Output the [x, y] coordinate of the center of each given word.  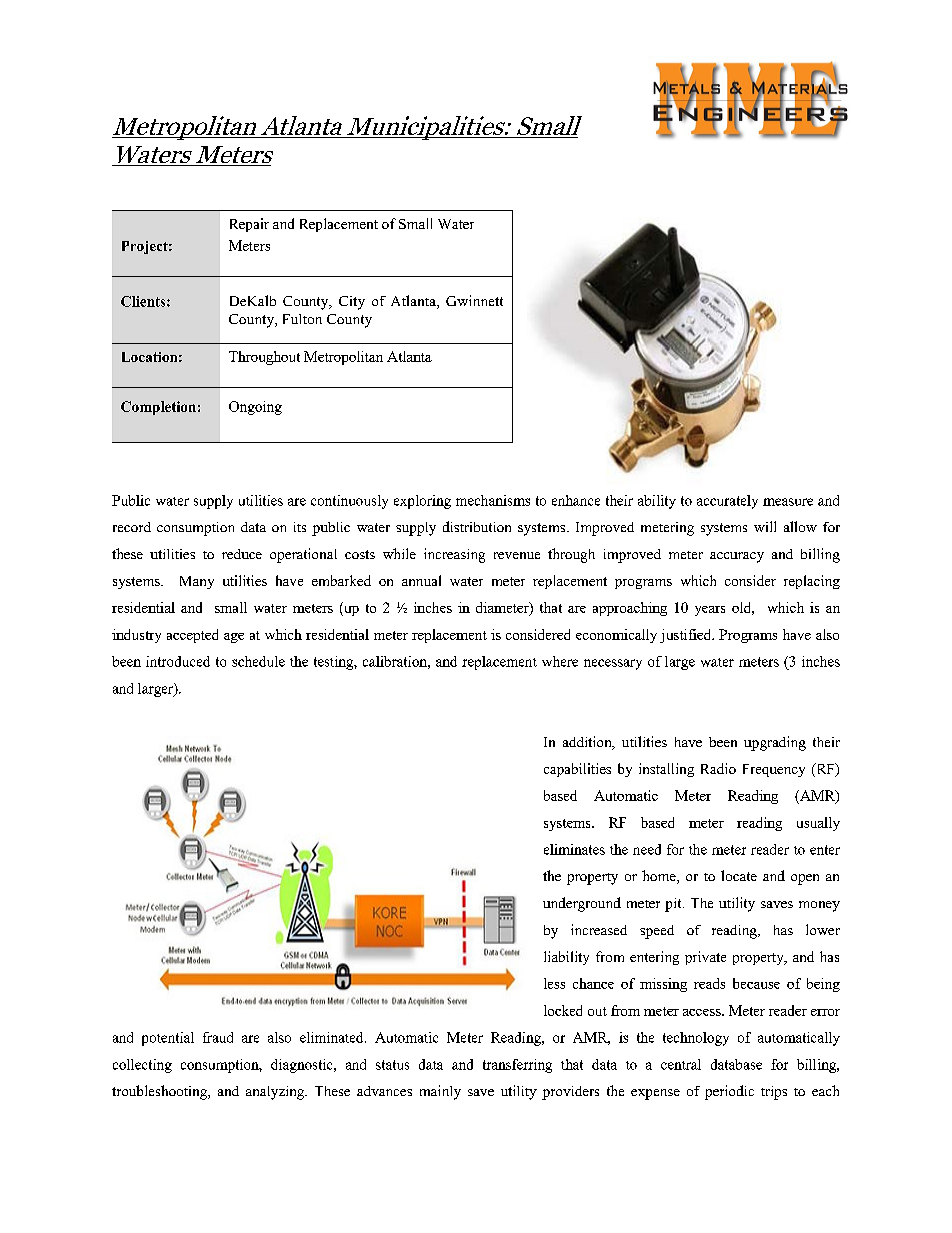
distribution [477, 526]
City [352, 303]
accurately [727, 502]
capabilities [577, 770]
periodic [729, 1092]
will [765, 526]
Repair [249, 225]
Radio [718, 768]
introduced [178, 661]
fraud [218, 1037]
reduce [242, 554]
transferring [517, 1066]
